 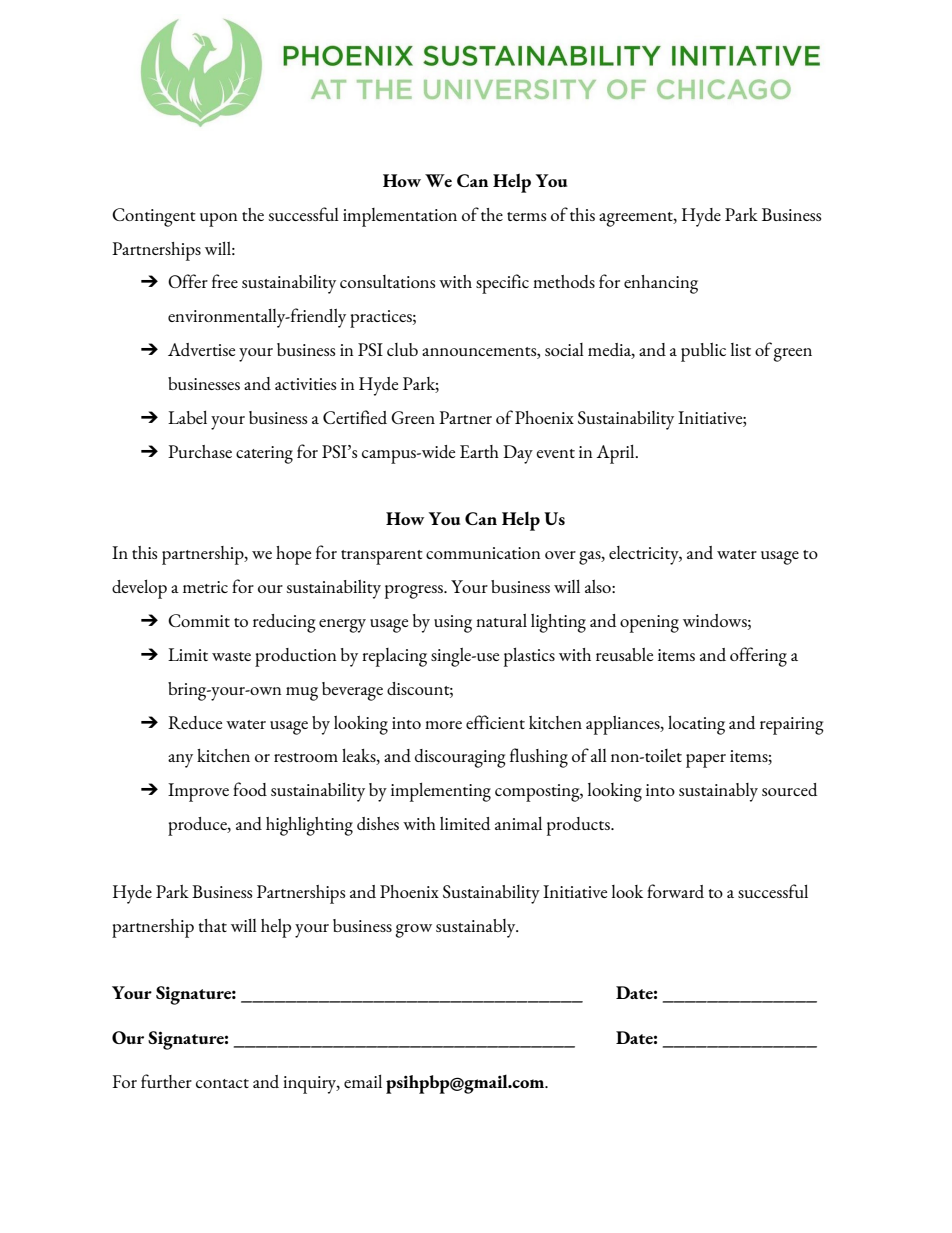 I want to click on terms, so click(x=526, y=216).
